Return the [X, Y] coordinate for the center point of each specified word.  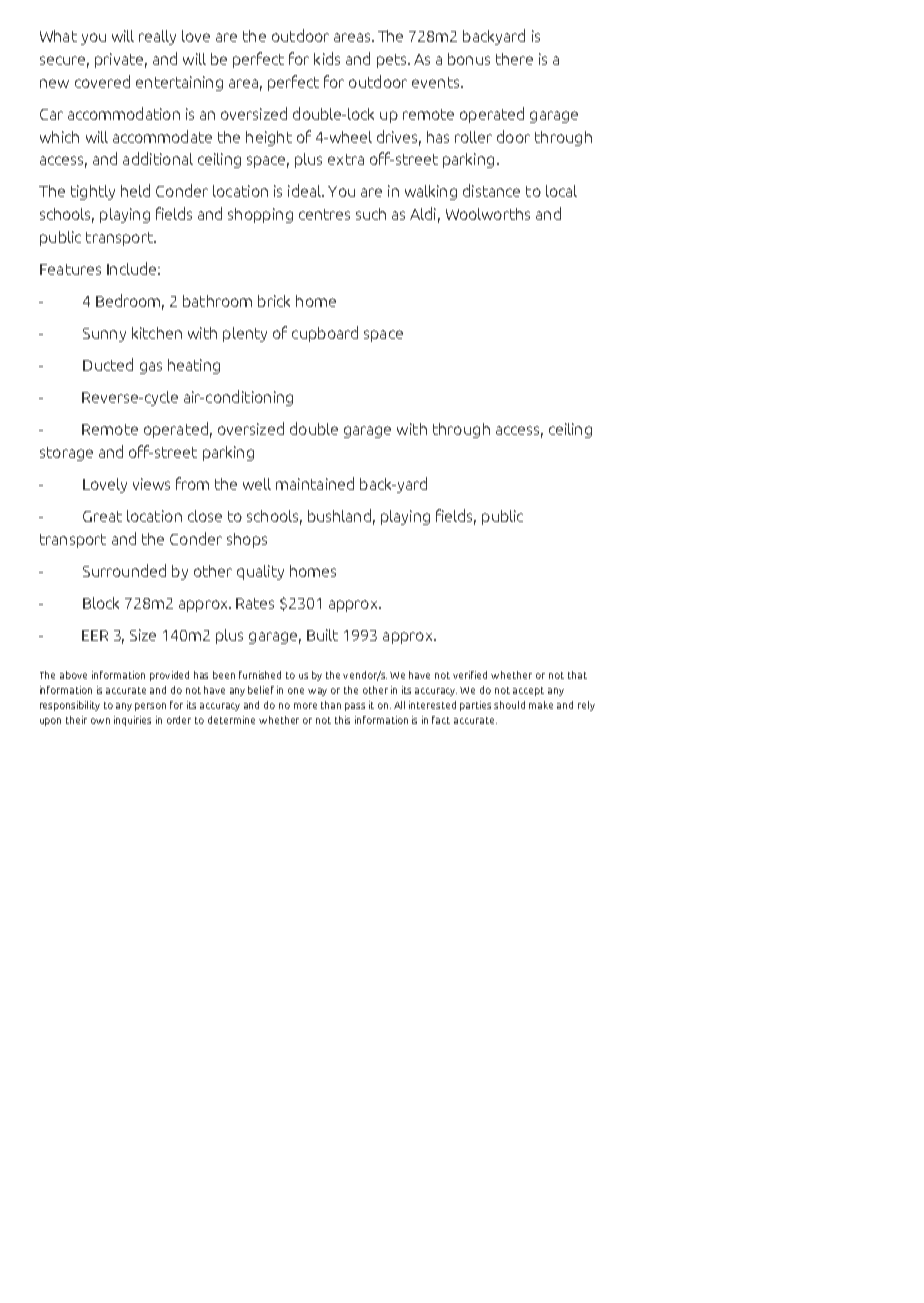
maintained [315, 483]
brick [274, 301]
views [151, 484]
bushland [339, 515]
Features [70, 269]
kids [327, 58]
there [514, 59]
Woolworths [488, 214]
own [100, 721]
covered [102, 81]
